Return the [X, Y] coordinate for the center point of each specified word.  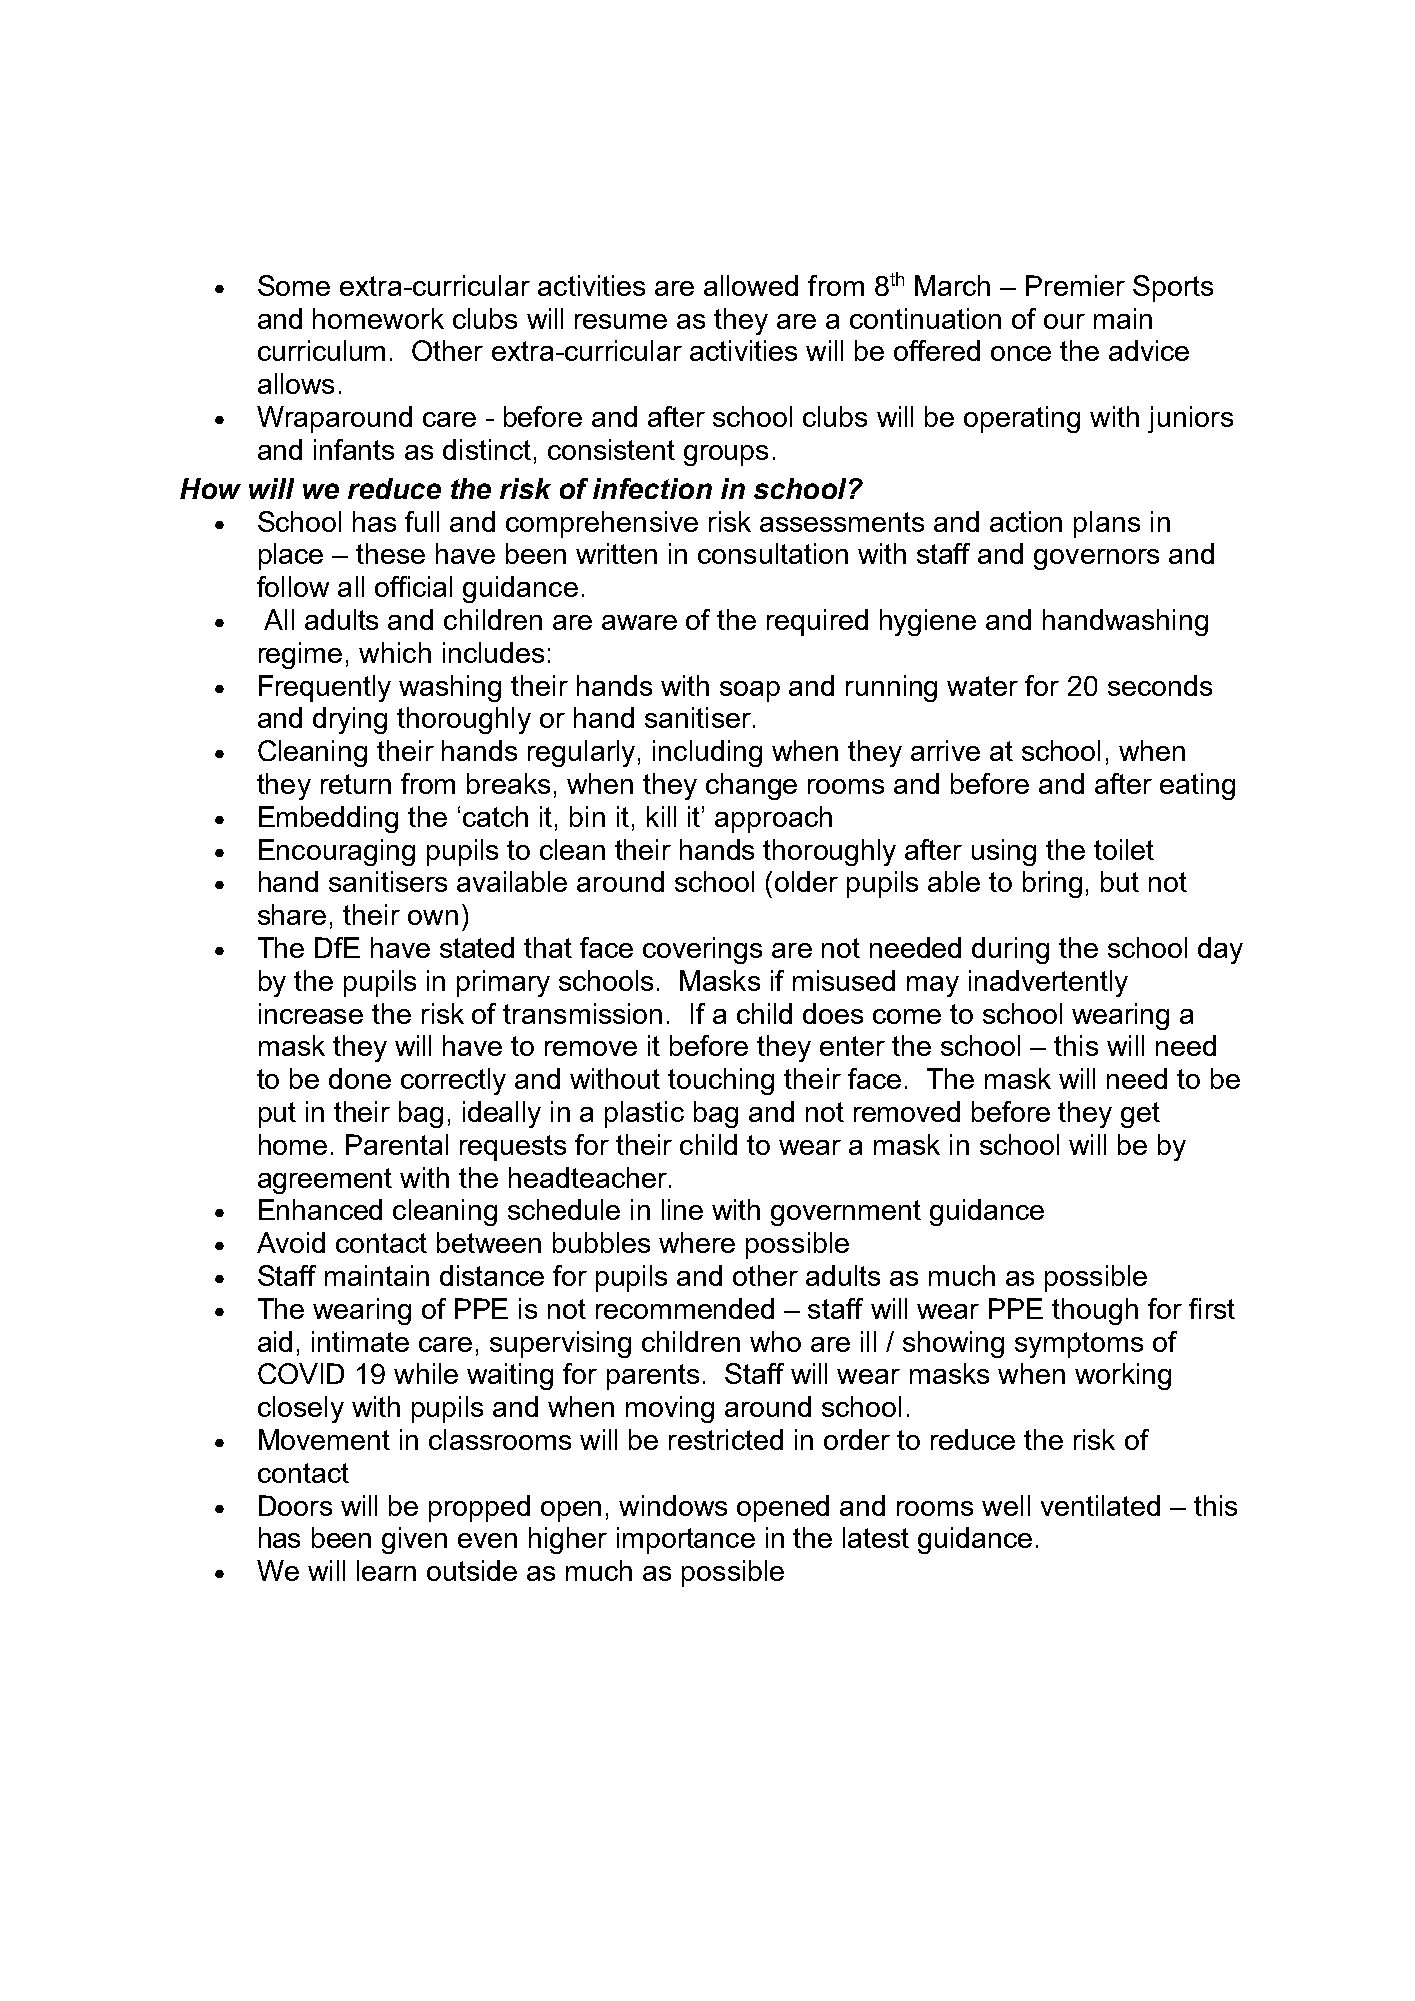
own [433, 917]
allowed [751, 285]
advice [1149, 350]
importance [686, 1540]
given [414, 1540]
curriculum [321, 350]
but [1120, 881]
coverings [702, 950]
